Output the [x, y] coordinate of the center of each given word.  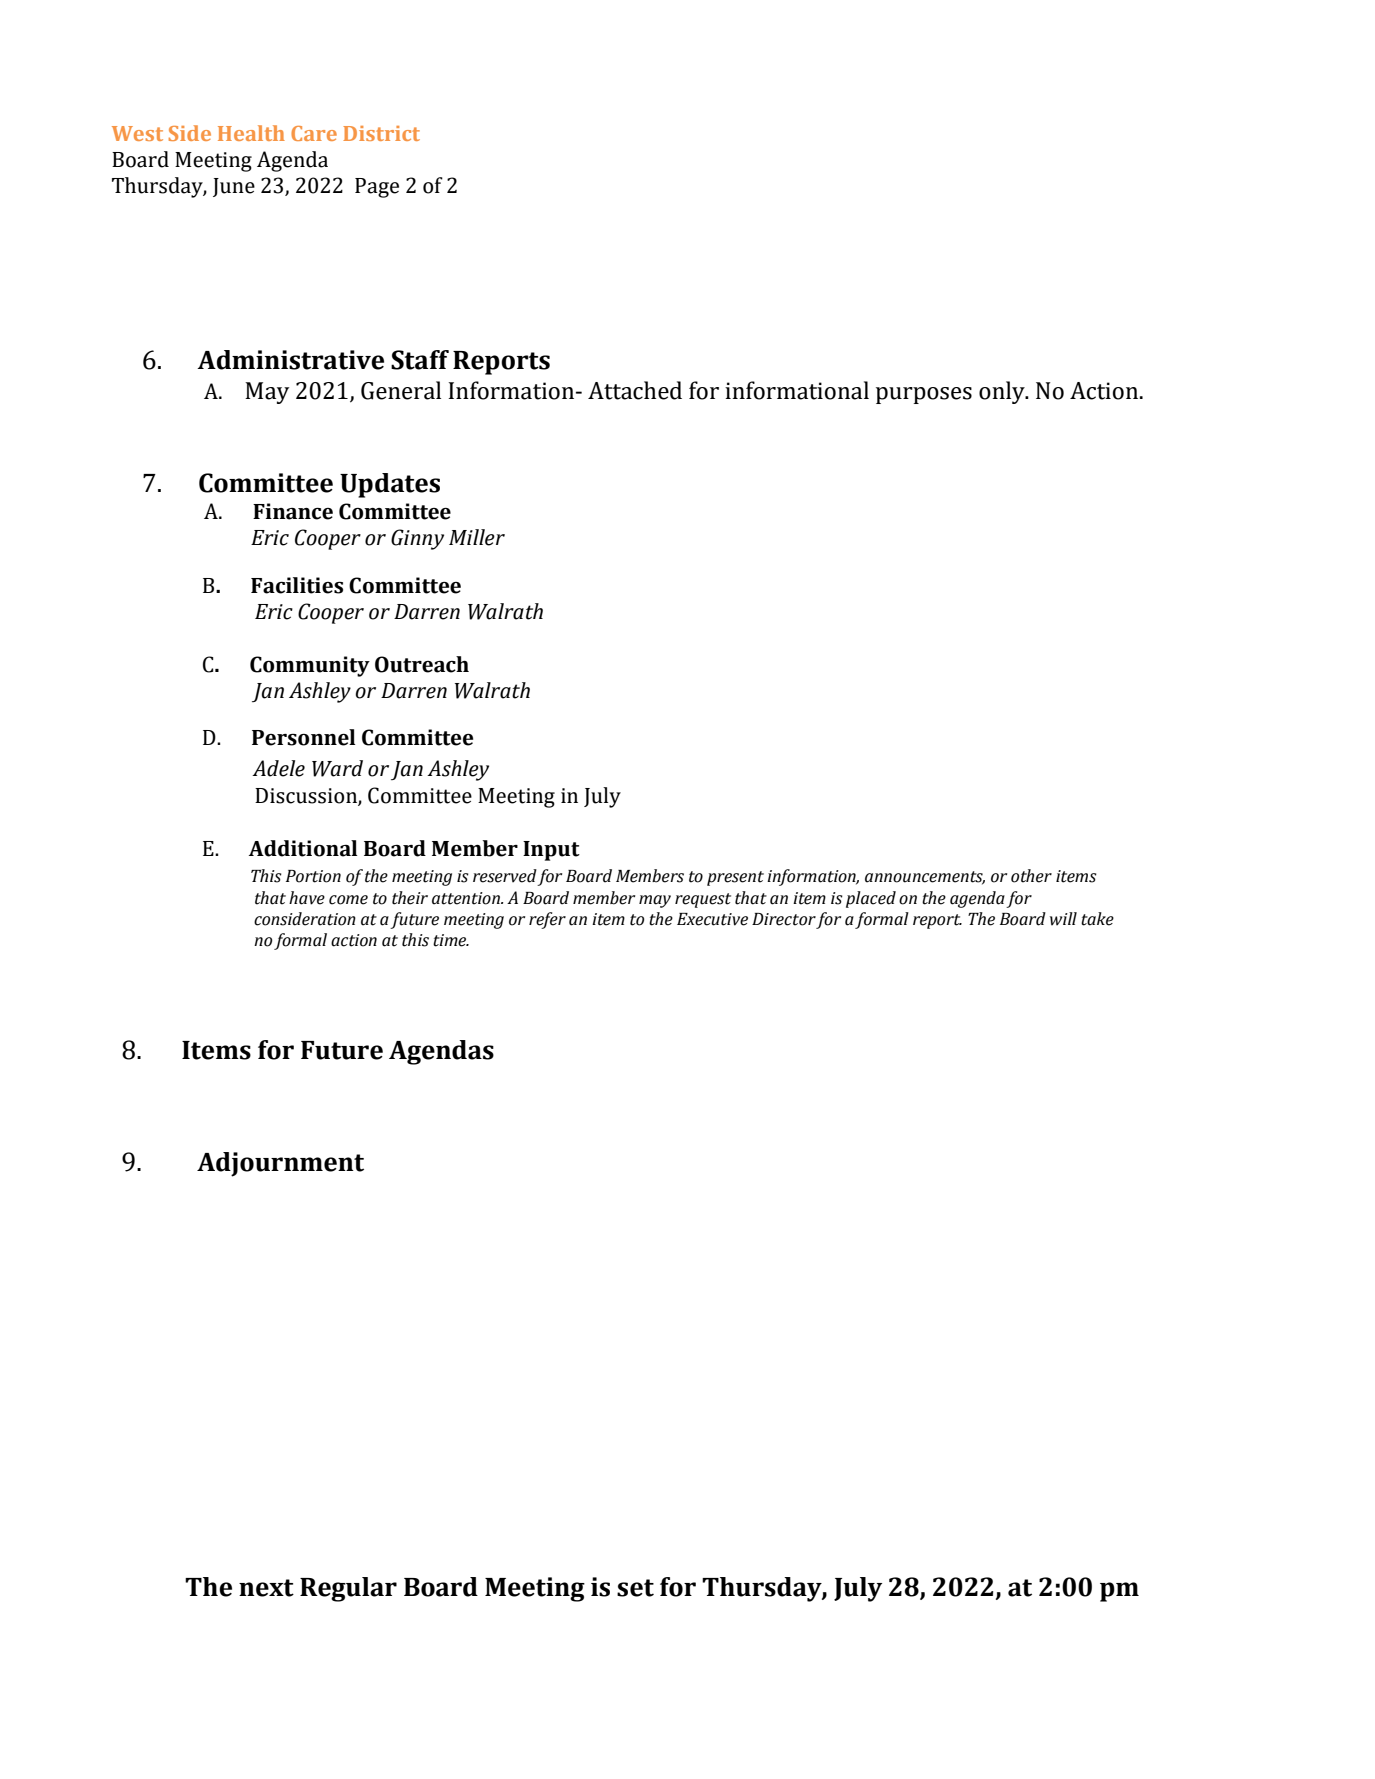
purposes [924, 395]
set [635, 1588]
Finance [293, 511]
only [1003, 392]
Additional [303, 848]
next [266, 1588]
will [1063, 919]
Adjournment [280, 1164]
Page [377, 188]
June [234, 187]
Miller [477, 537]
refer [547, 920]
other [1031, 876]
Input [551, 851]
